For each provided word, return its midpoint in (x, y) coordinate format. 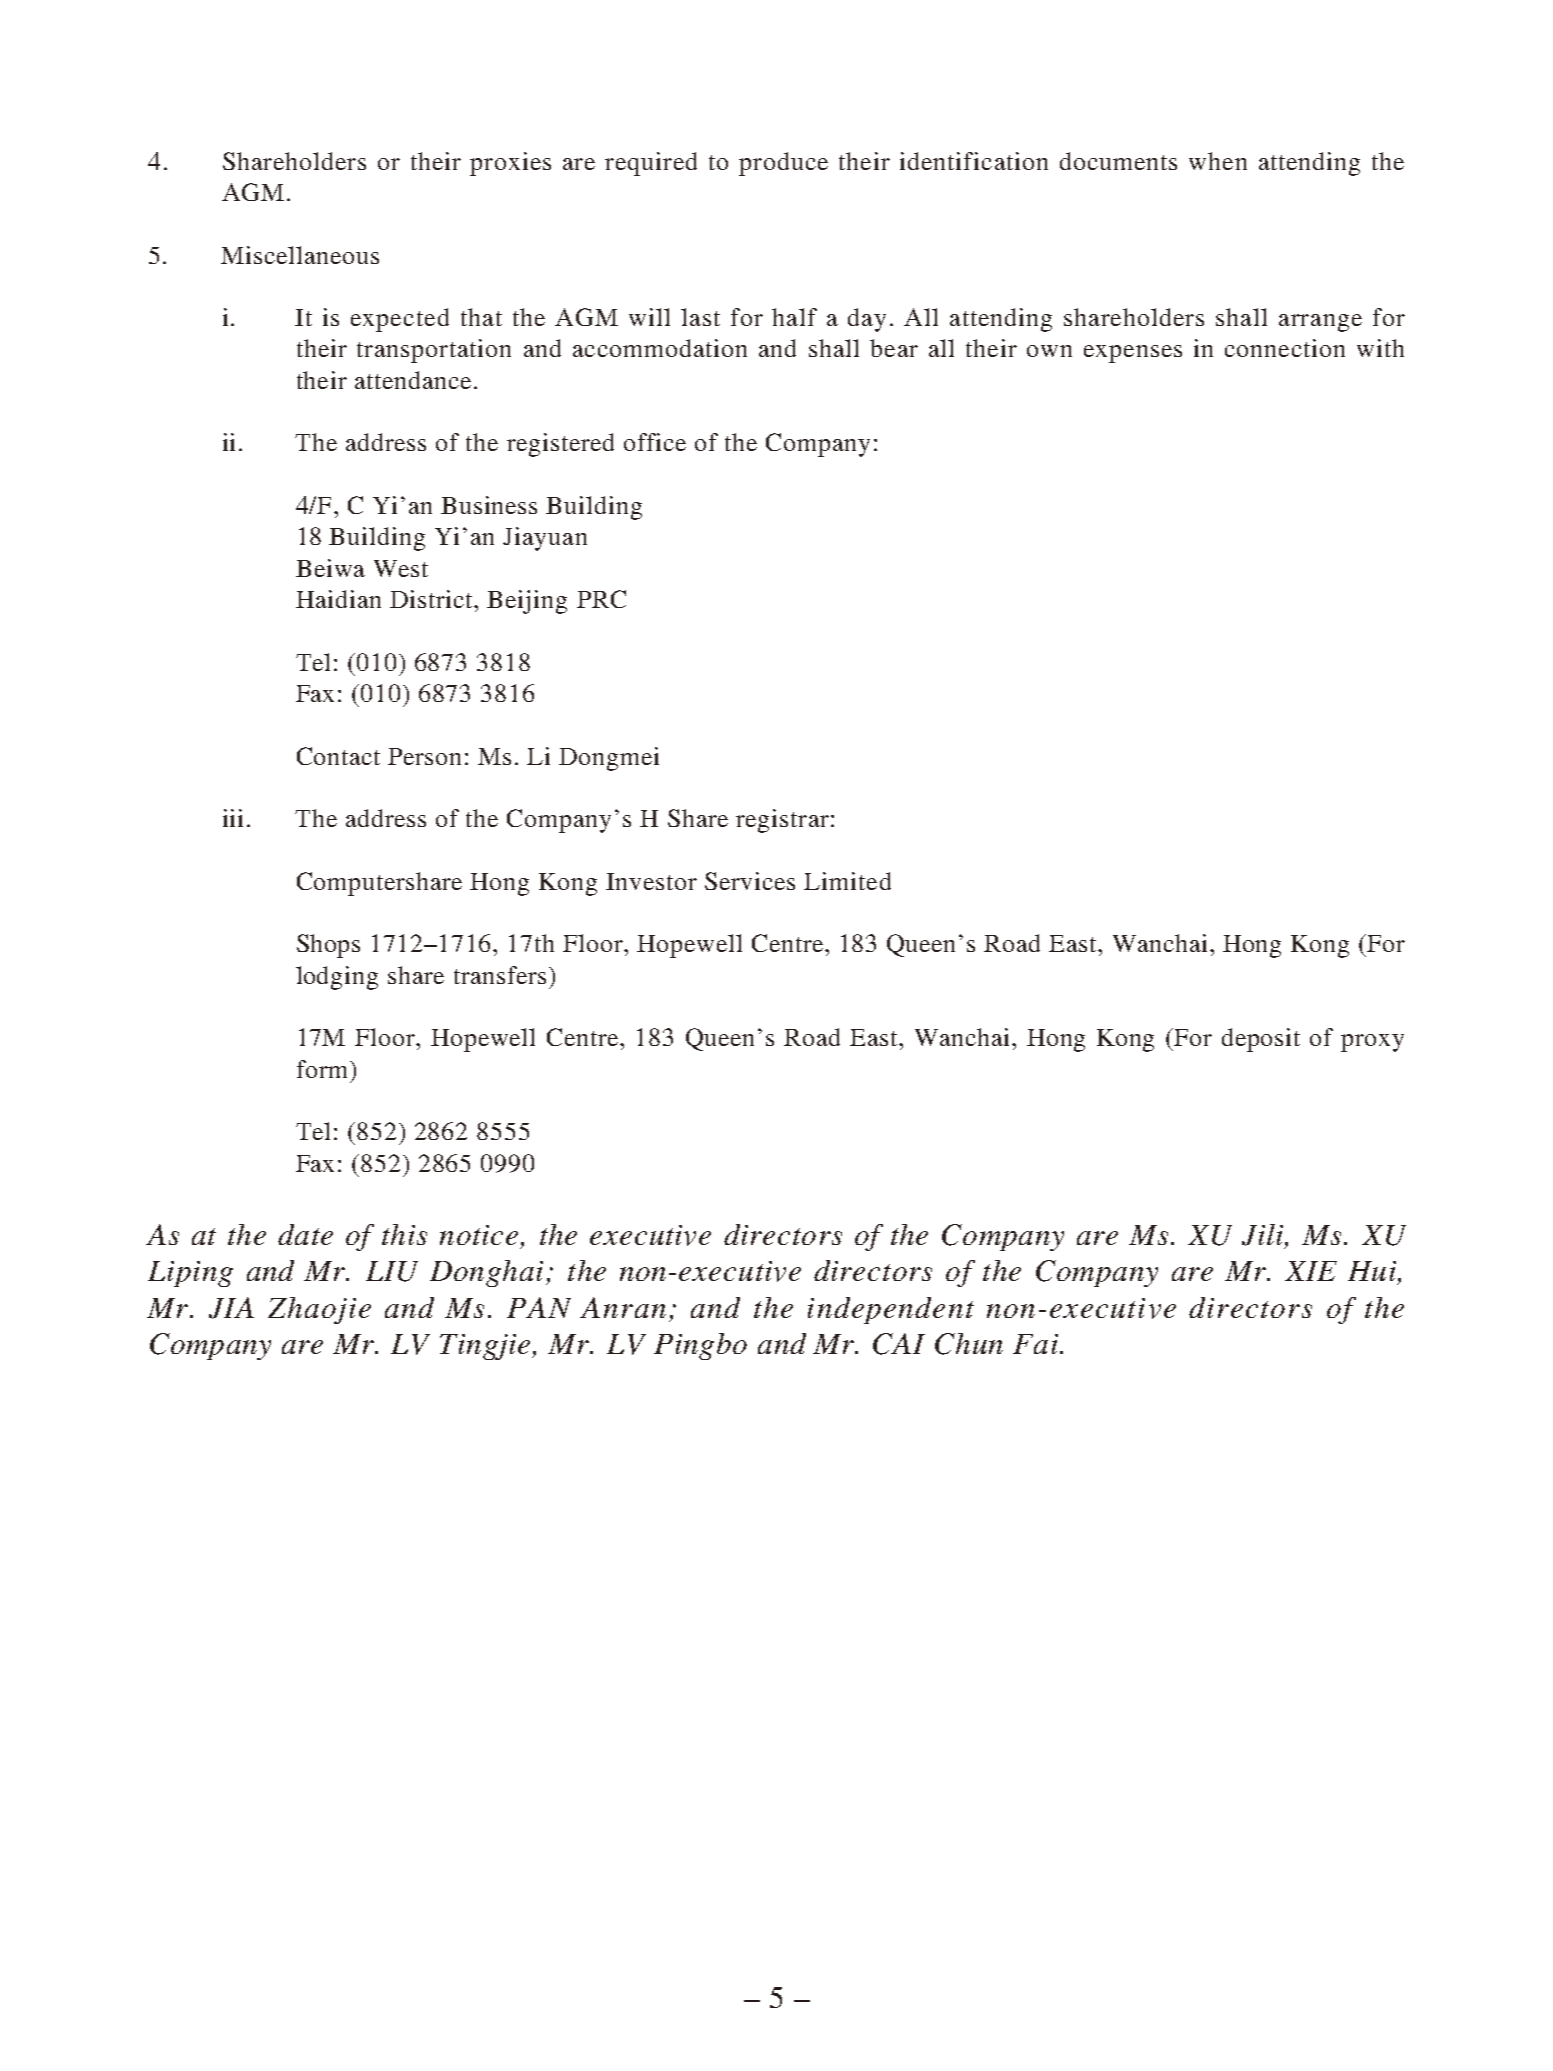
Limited (847, 881)
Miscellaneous (300, 255)
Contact (338, 756)
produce (783, 164)
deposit (1261, 1040)
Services (750, 881)
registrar (782, 821)
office (655, 442)
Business (489, 505)
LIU (392, 1271)
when (1218, 161)
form (324, 1069)
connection (1285, 348)
